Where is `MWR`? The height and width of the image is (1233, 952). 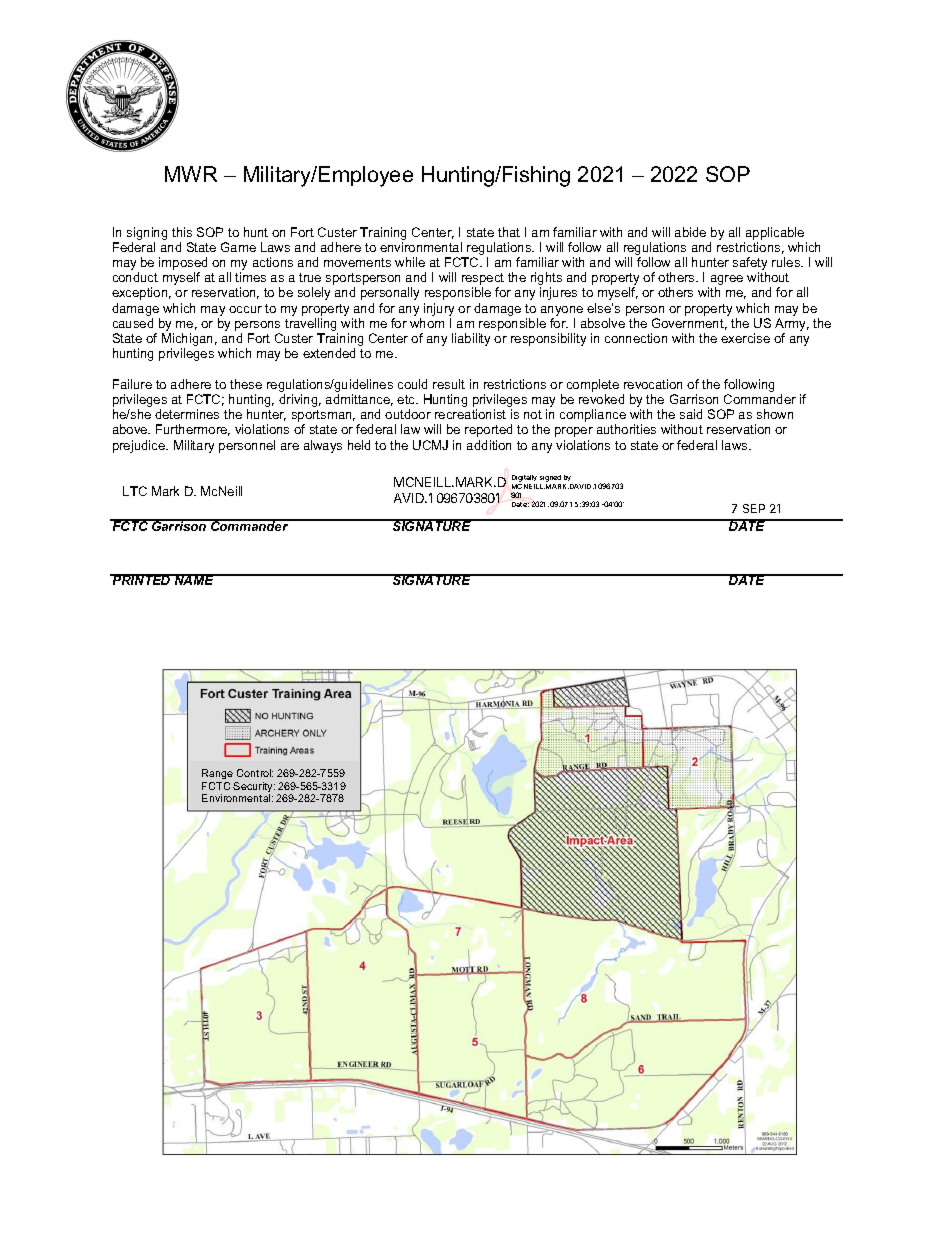
MWR is located at coordinates (191, 174).
